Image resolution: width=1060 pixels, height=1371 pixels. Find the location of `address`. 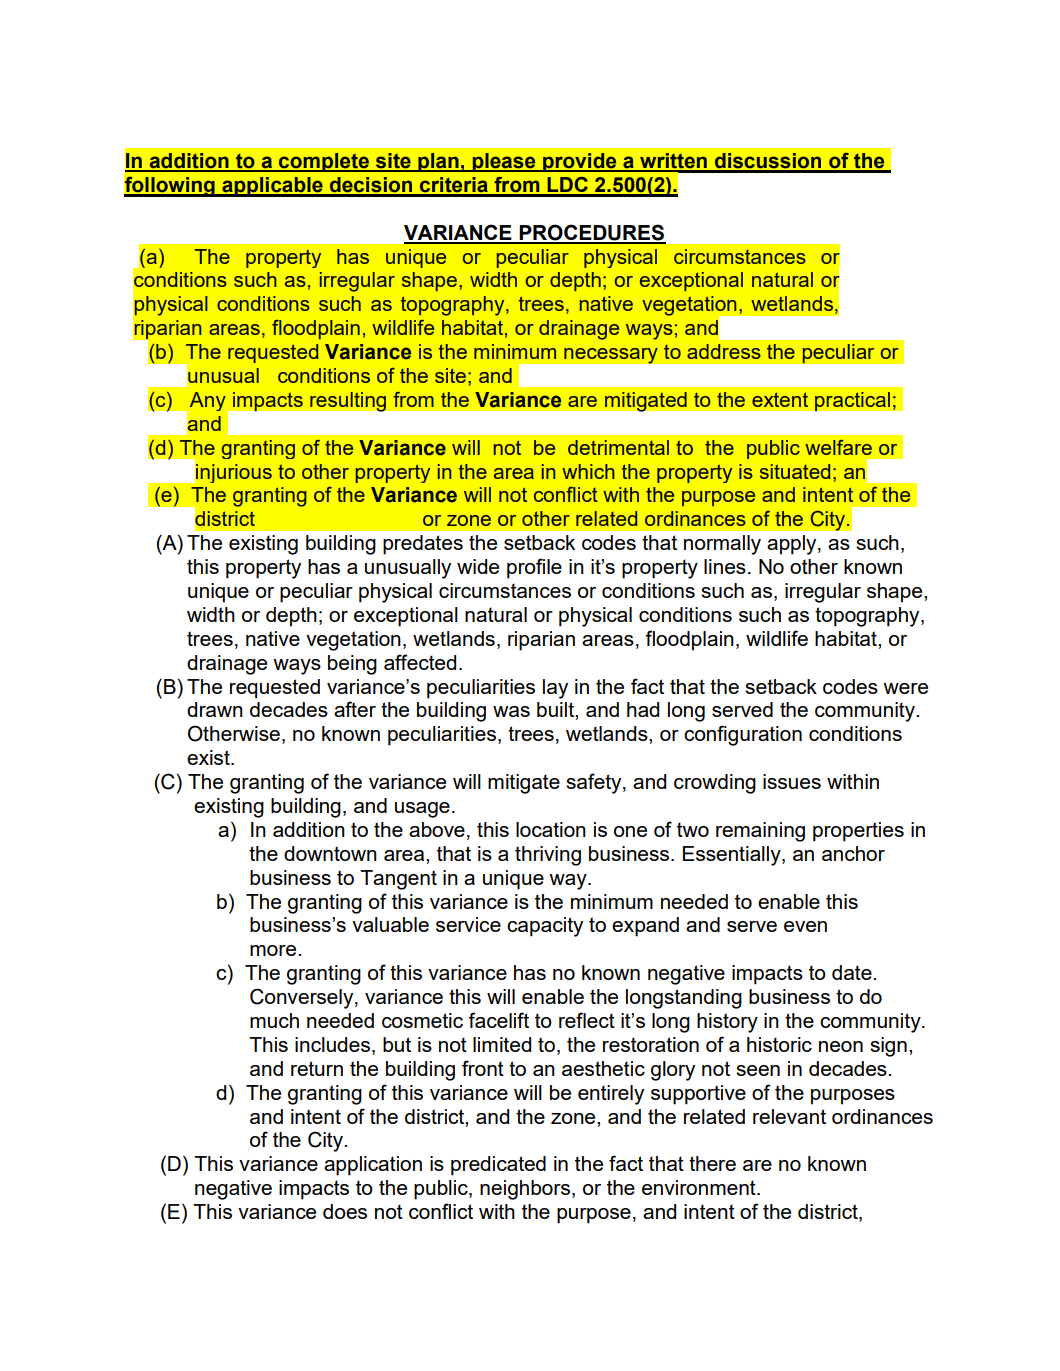

address is located at coordinates (724, 351).
